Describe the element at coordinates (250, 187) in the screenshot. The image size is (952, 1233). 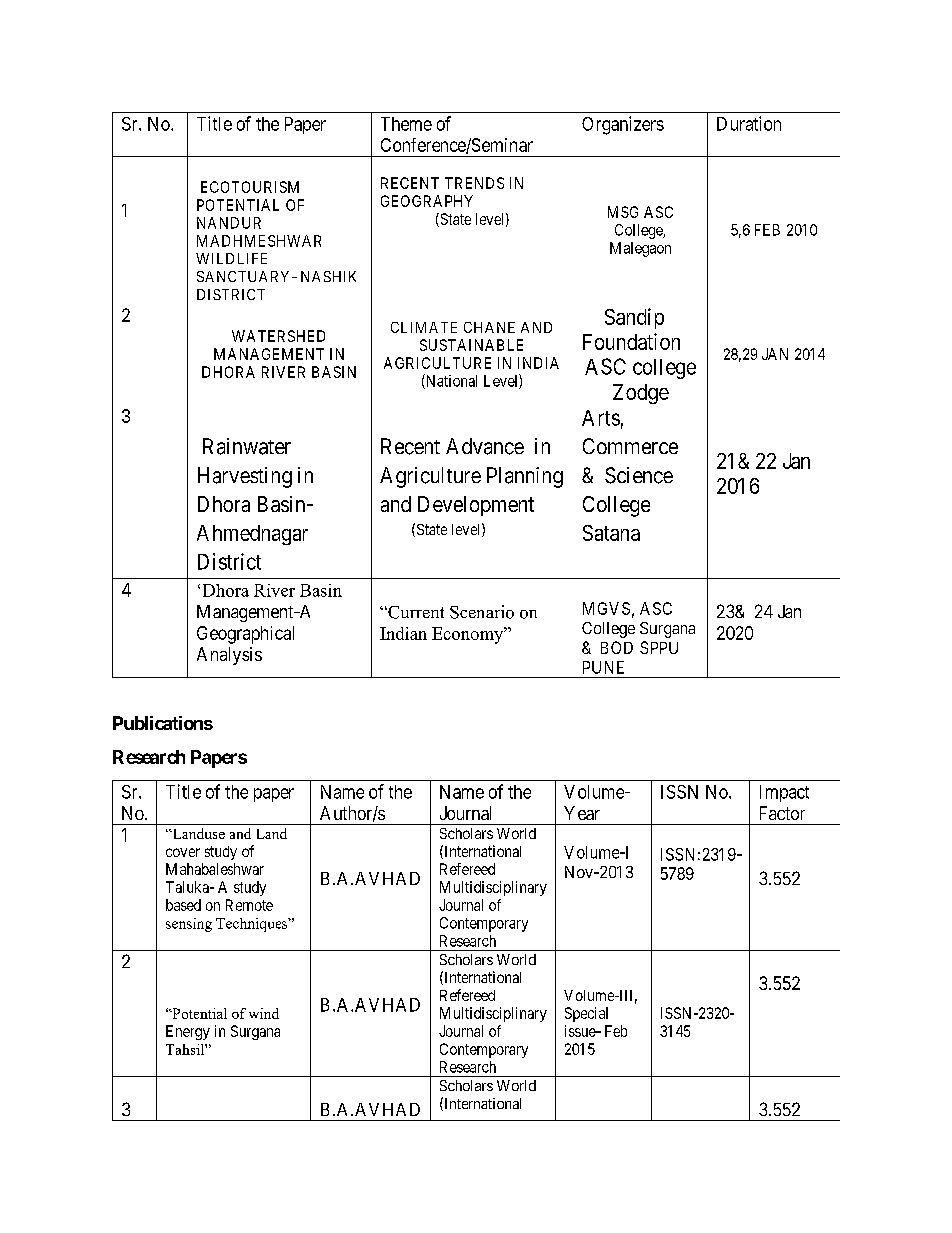
I see `ECOTOURISM` at that location.
